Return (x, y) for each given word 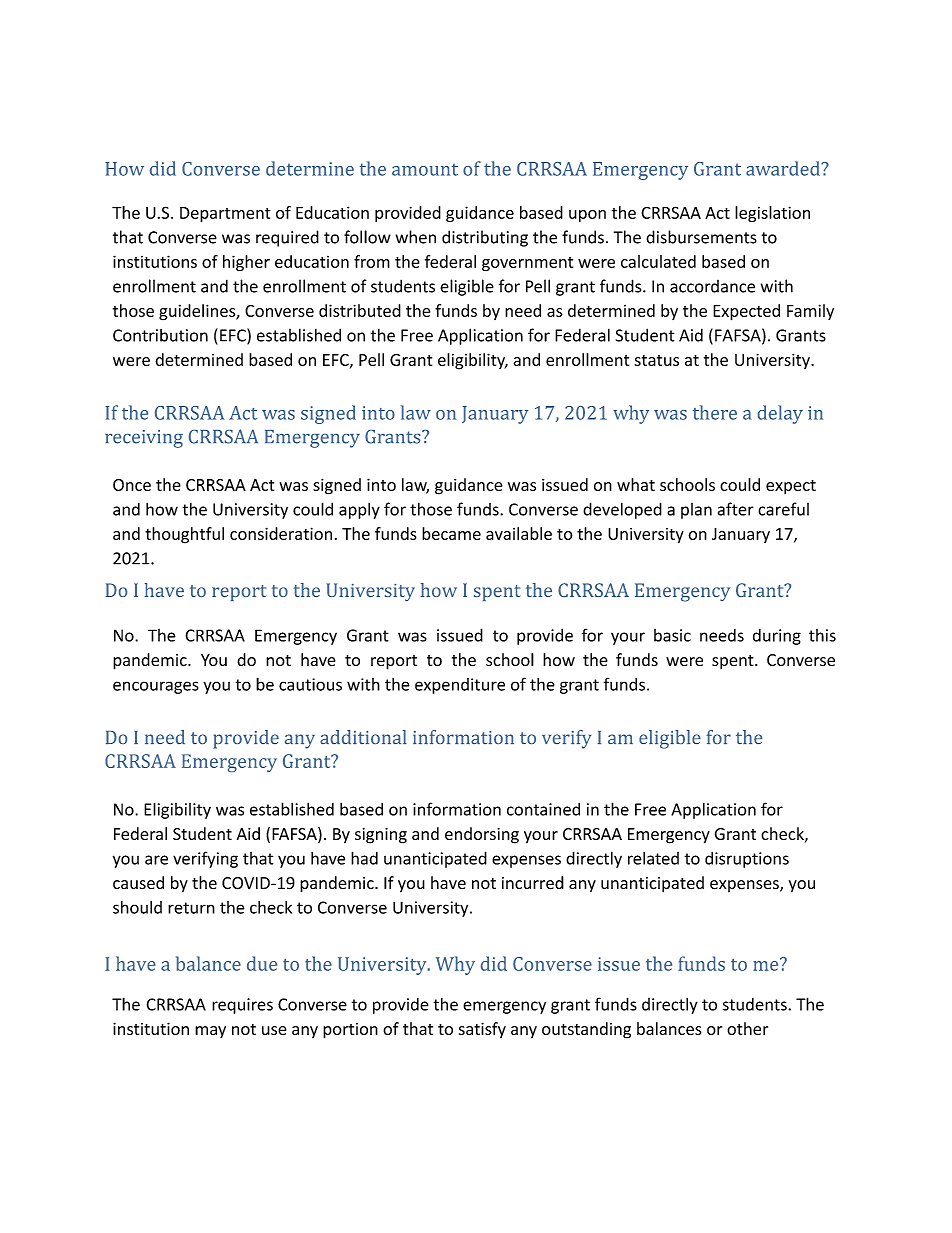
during (777, 636)
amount (425, 169)
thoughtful (184, 535)
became (451, 533)
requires (242, 1006)
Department (225, 214)
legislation (772, 214)
